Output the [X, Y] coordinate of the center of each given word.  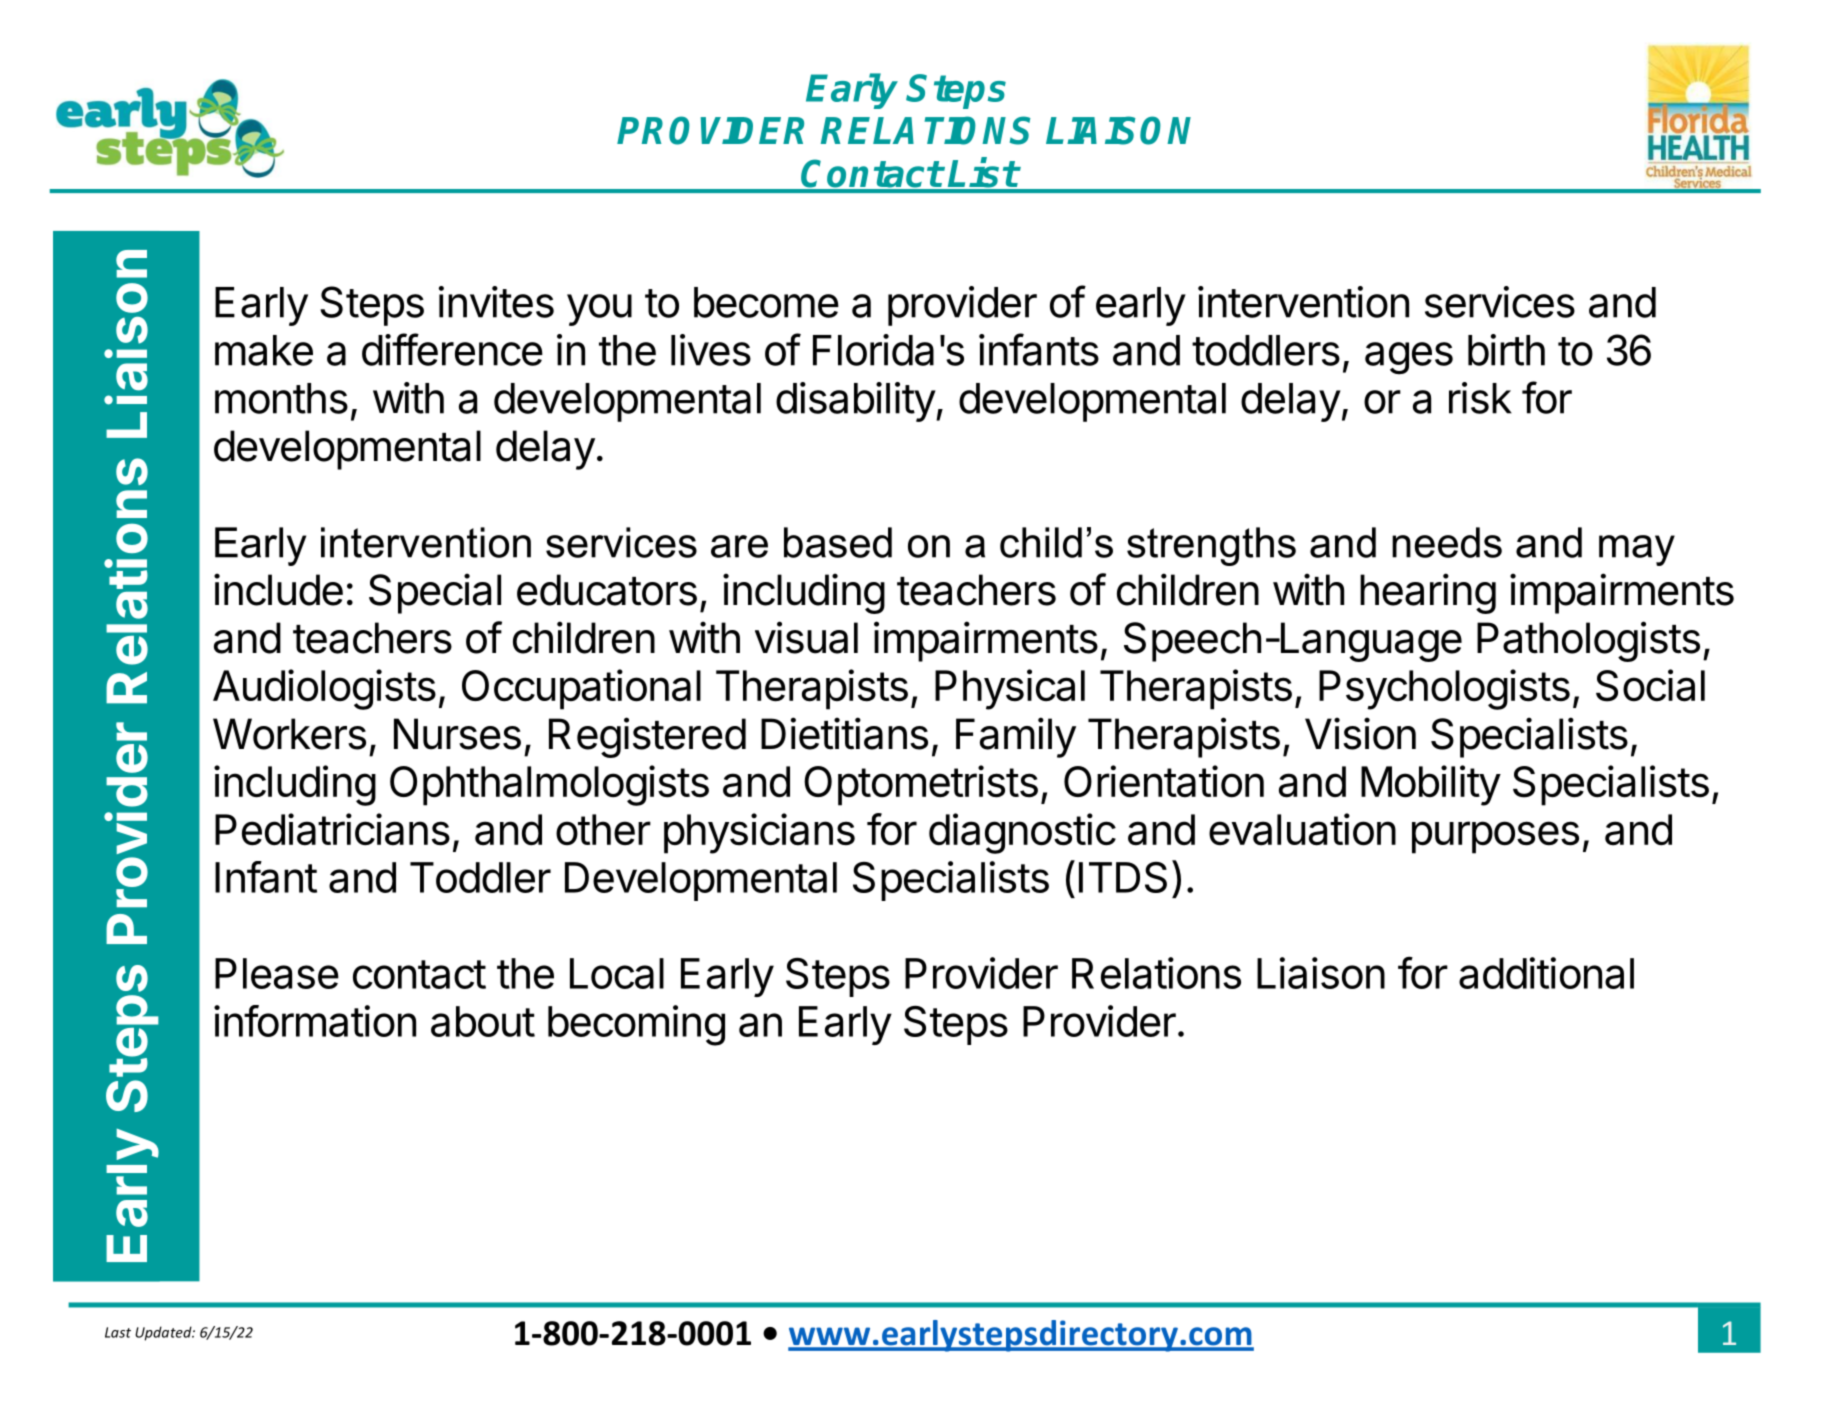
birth [1506, 350]
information [315, 1021]
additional [1546, 973]
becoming [636, 1025]
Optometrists [921, 785]
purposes [1495, 837]
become [766, 302]
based [838, 542]
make [264, 350]
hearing [1428, 593]
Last [118, 1332]
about [483, 1021]
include [278, 589]
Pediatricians [332, 829]
